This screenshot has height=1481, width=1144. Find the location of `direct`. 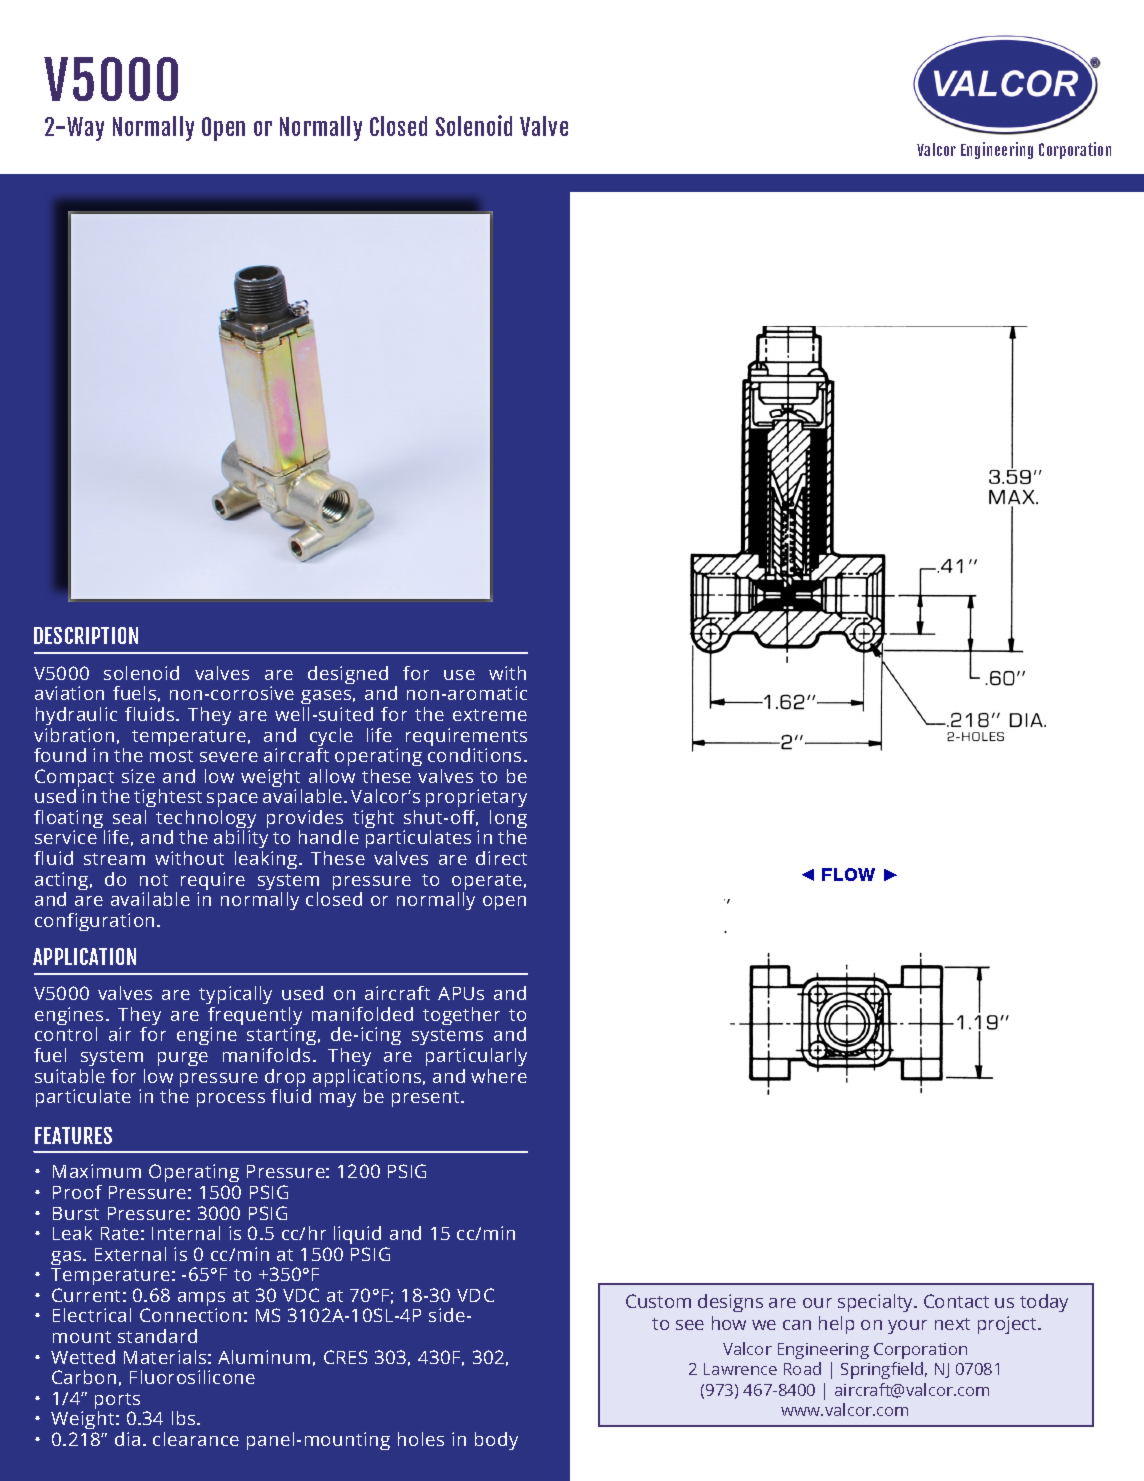

direct is located at coordinates (501, 858).
